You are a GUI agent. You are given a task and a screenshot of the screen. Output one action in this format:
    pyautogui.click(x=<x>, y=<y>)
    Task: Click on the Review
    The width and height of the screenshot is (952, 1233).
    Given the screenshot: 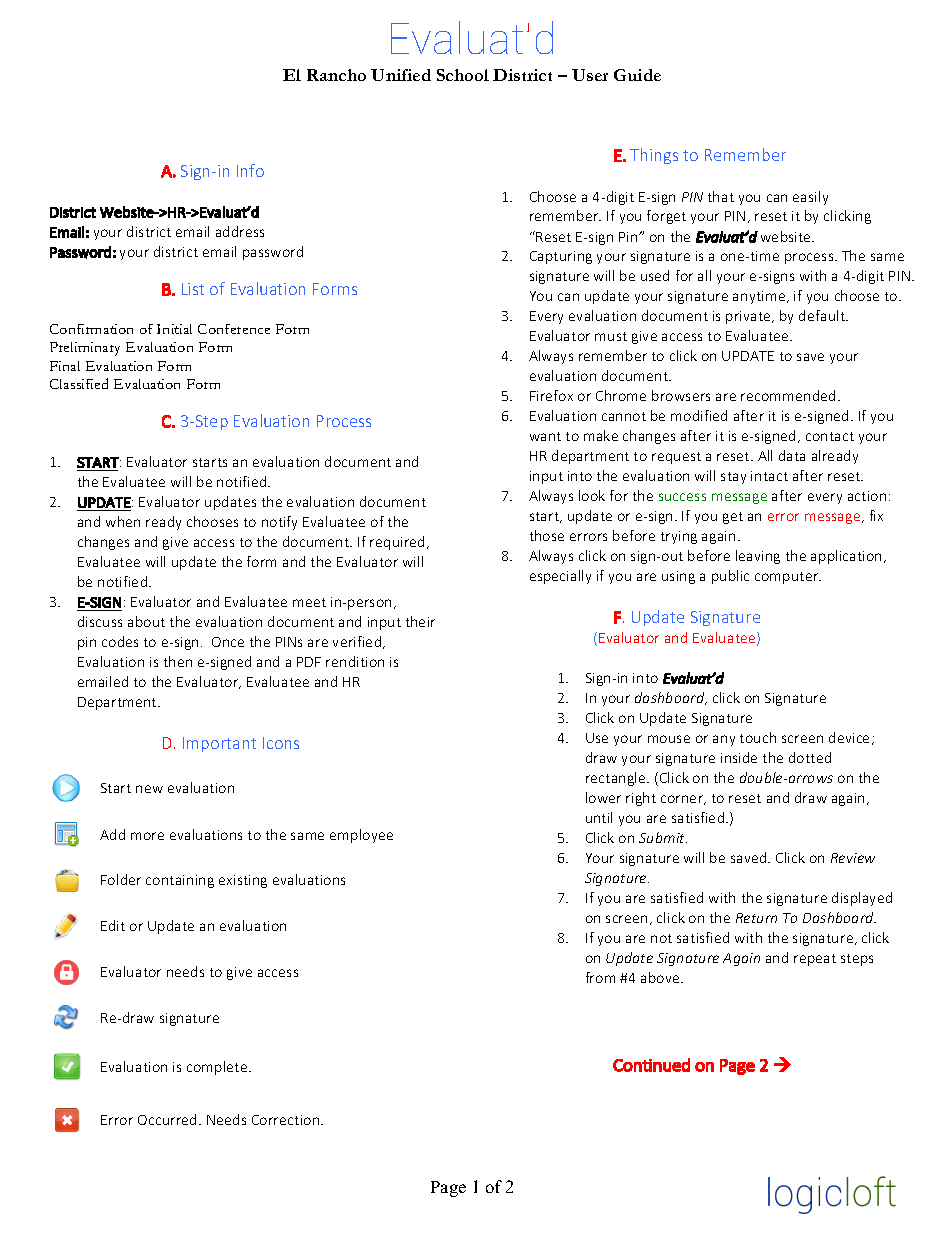 What is the action you would take?
    pyautogui.click(x=853, y=858)
